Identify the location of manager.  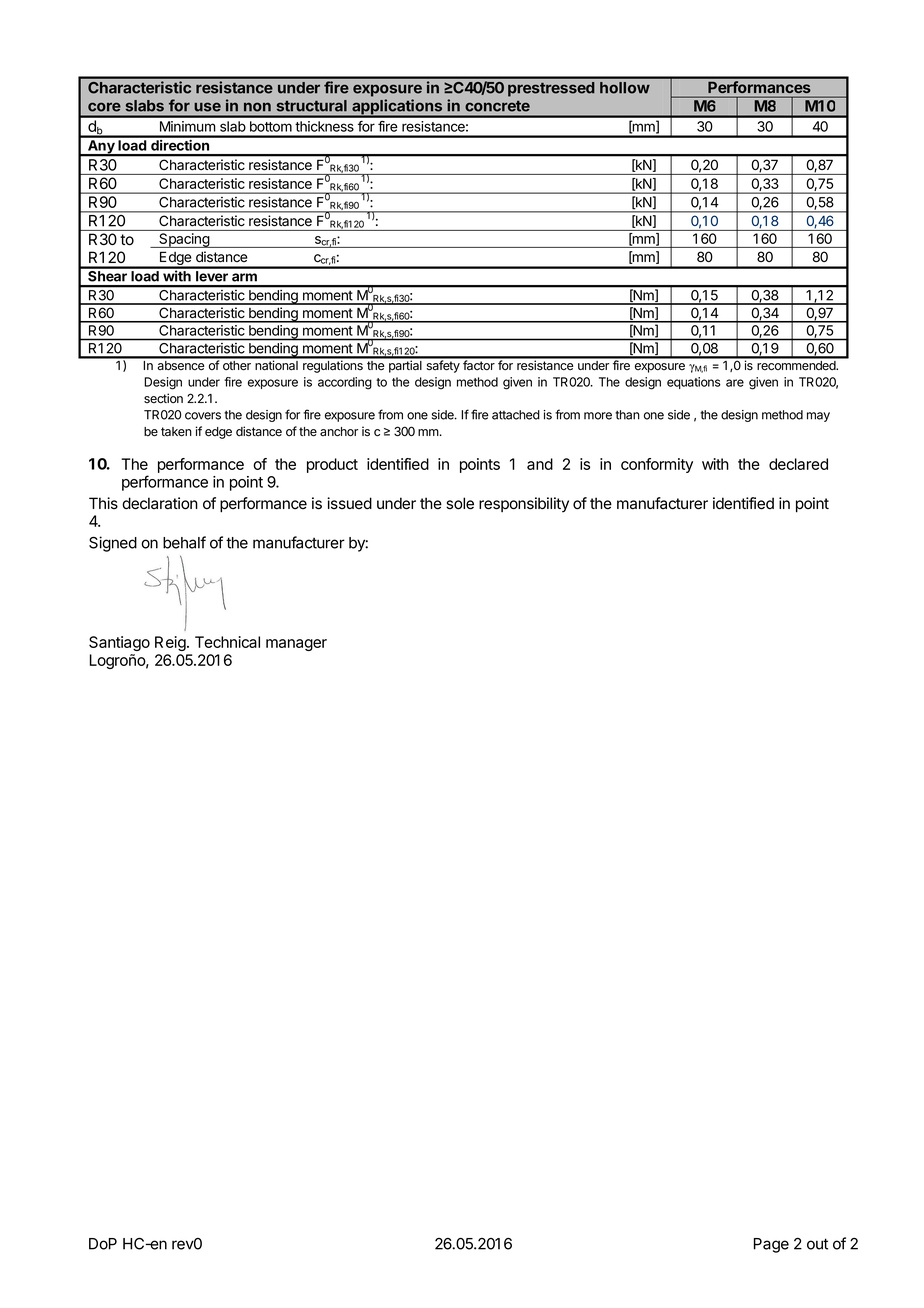
(296, 645).
